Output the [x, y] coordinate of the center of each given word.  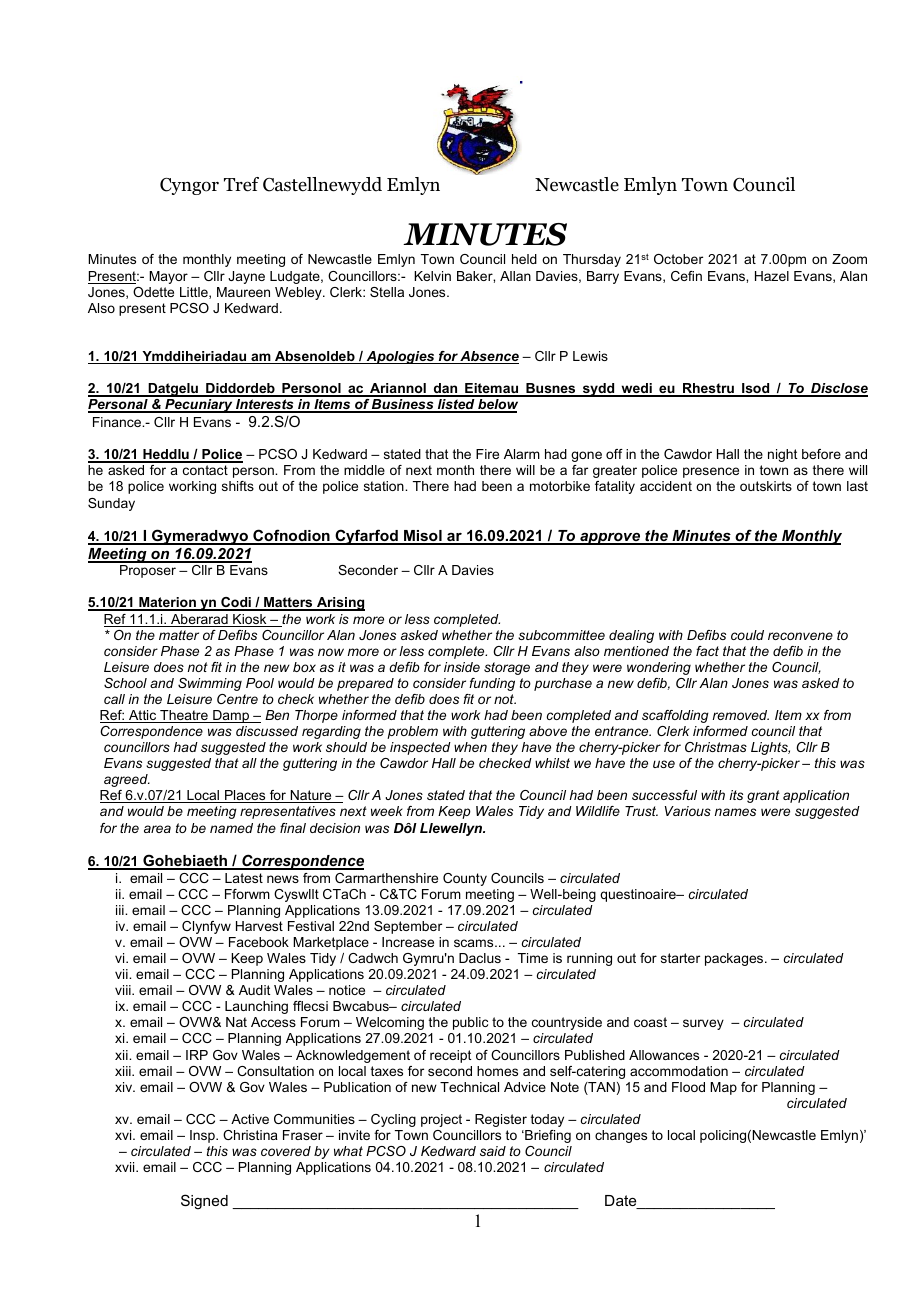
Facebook [259, 942]
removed [741, 715]
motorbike [560, 486]
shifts [238, 486]
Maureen [243, 292]
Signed [204, 1202]
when [470, 747]
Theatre [184, 716]
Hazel [772, 276]
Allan [515, 276]
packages [735, 959]
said [493, 1151]
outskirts [766, 486]
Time [533, 958]
